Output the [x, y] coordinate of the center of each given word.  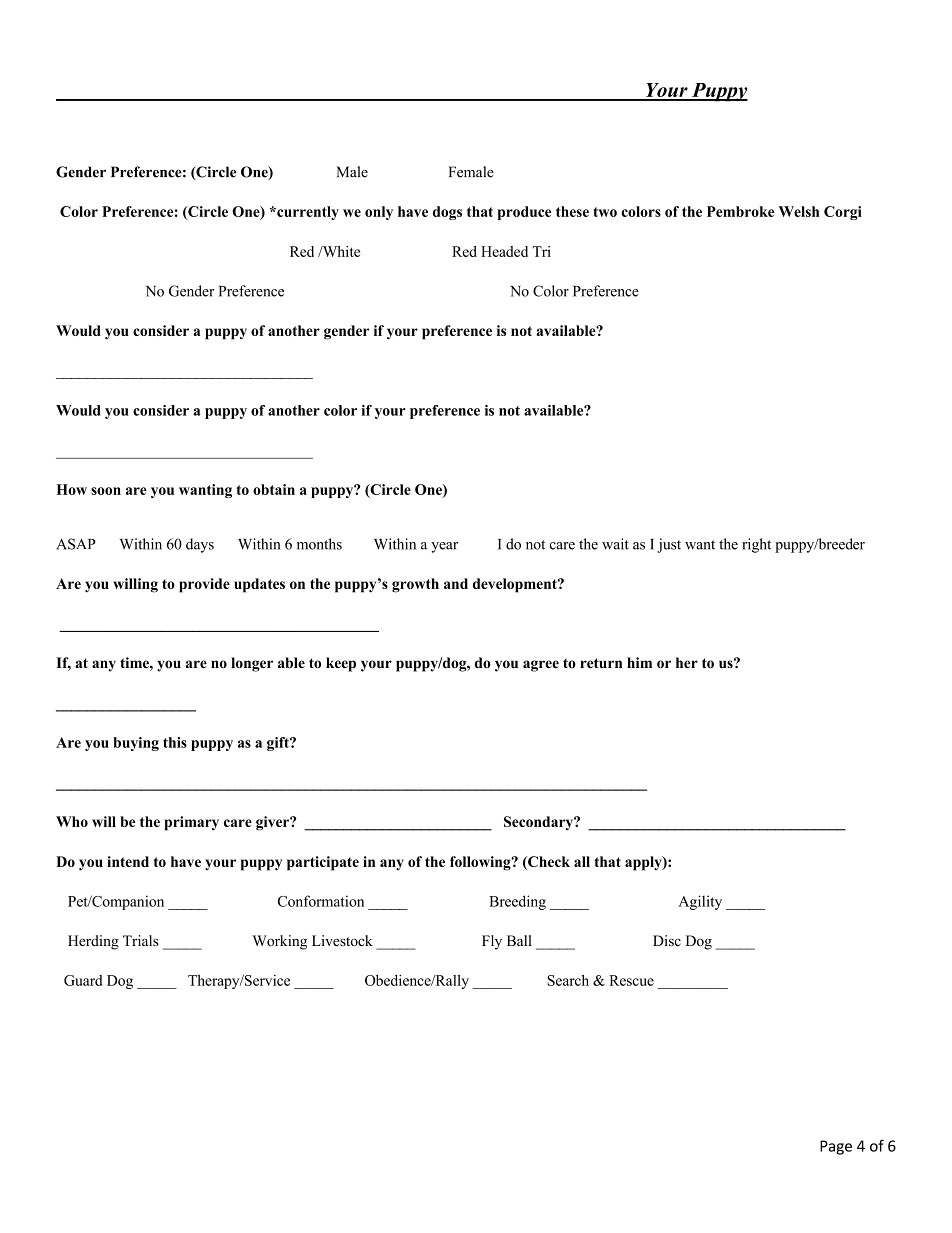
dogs [447, 213]
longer [252, 664]
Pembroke [740, 211]
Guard [83, 980]
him [639, 662]
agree [541, 666]
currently [307, 213]
